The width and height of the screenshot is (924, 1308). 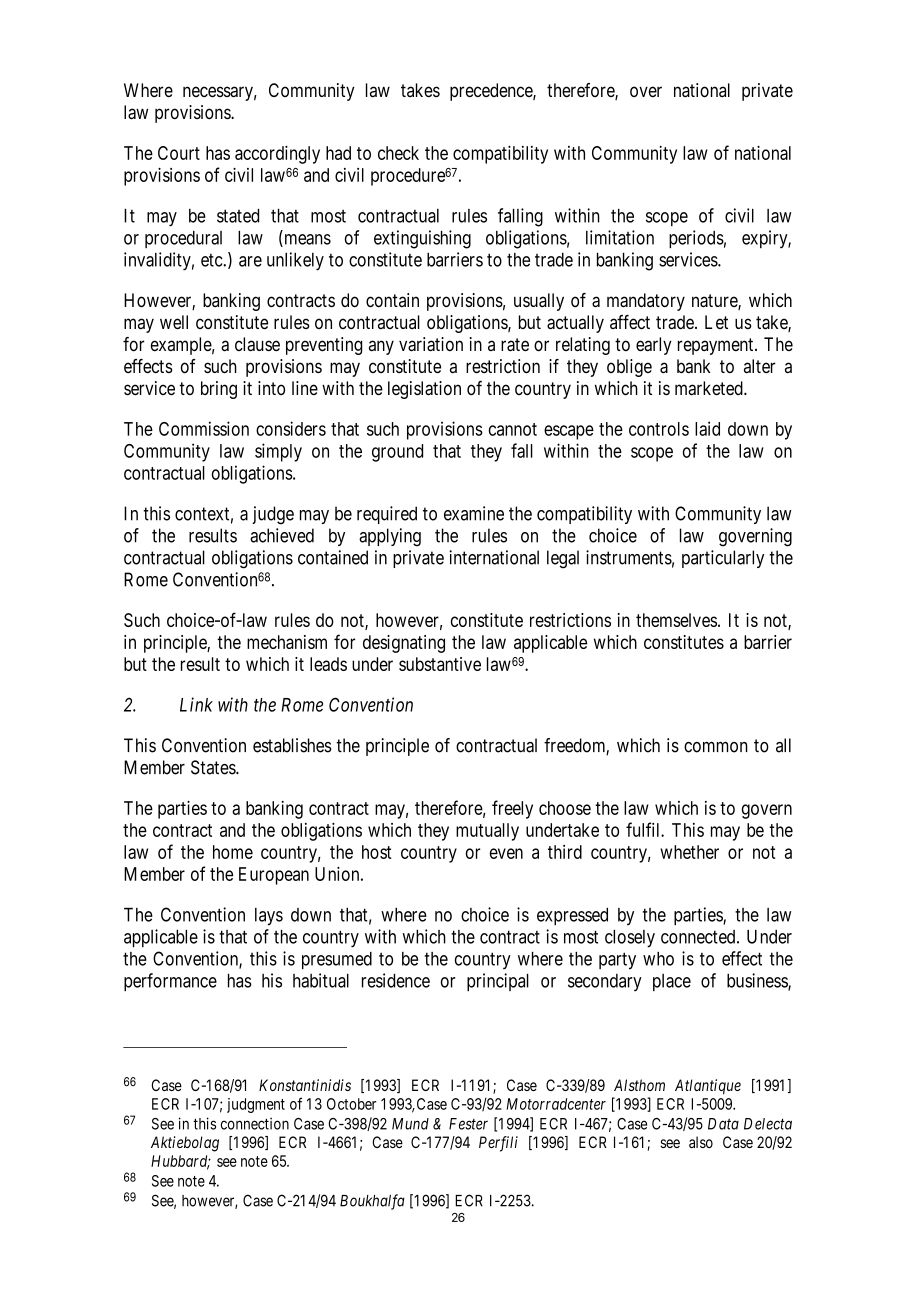 What do you see at coordinates (723, 559) in the screenshot?
I see `particularly` at bounding box center [723, 559].
